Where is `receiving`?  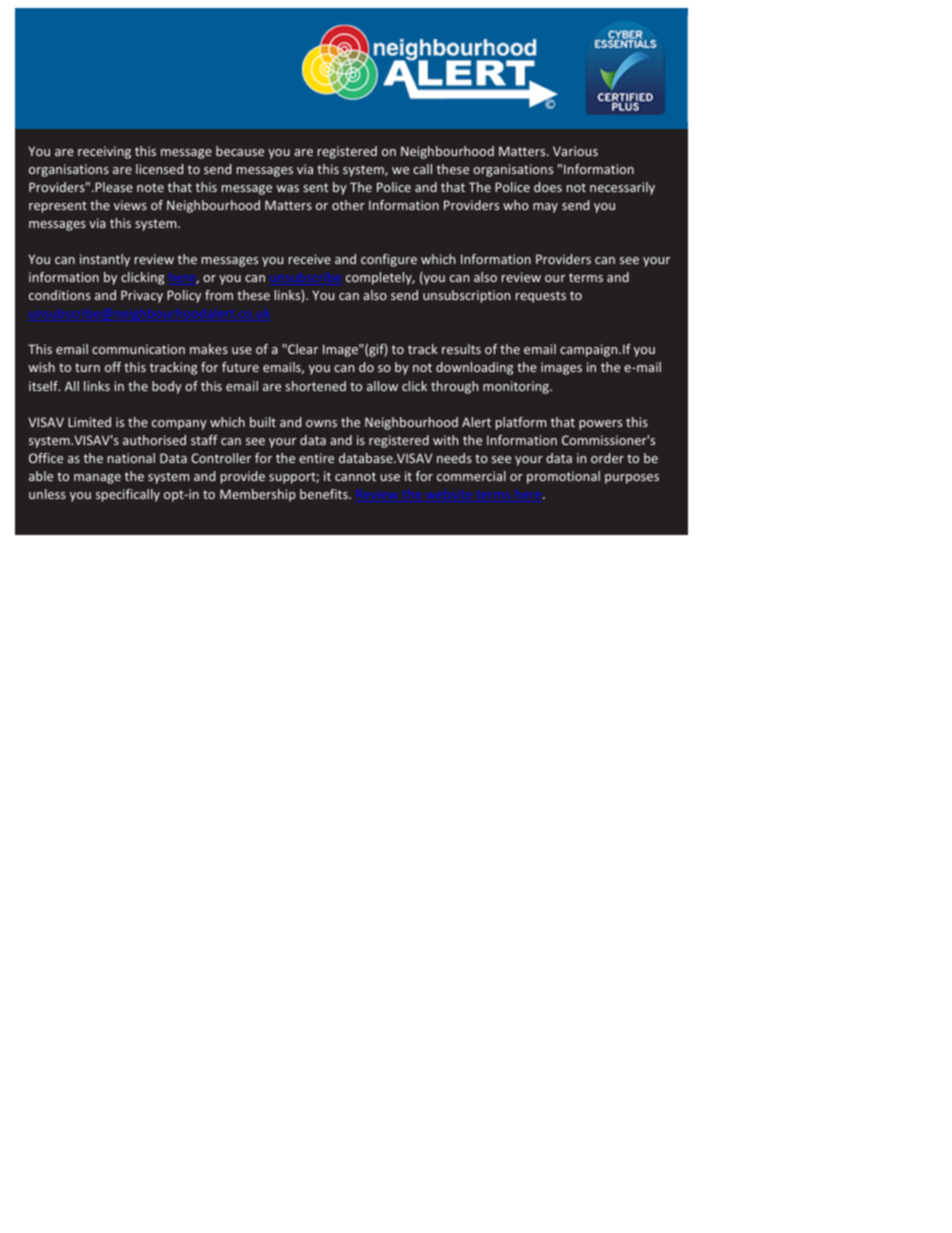 receiving is located at coordinates (104, 152).
